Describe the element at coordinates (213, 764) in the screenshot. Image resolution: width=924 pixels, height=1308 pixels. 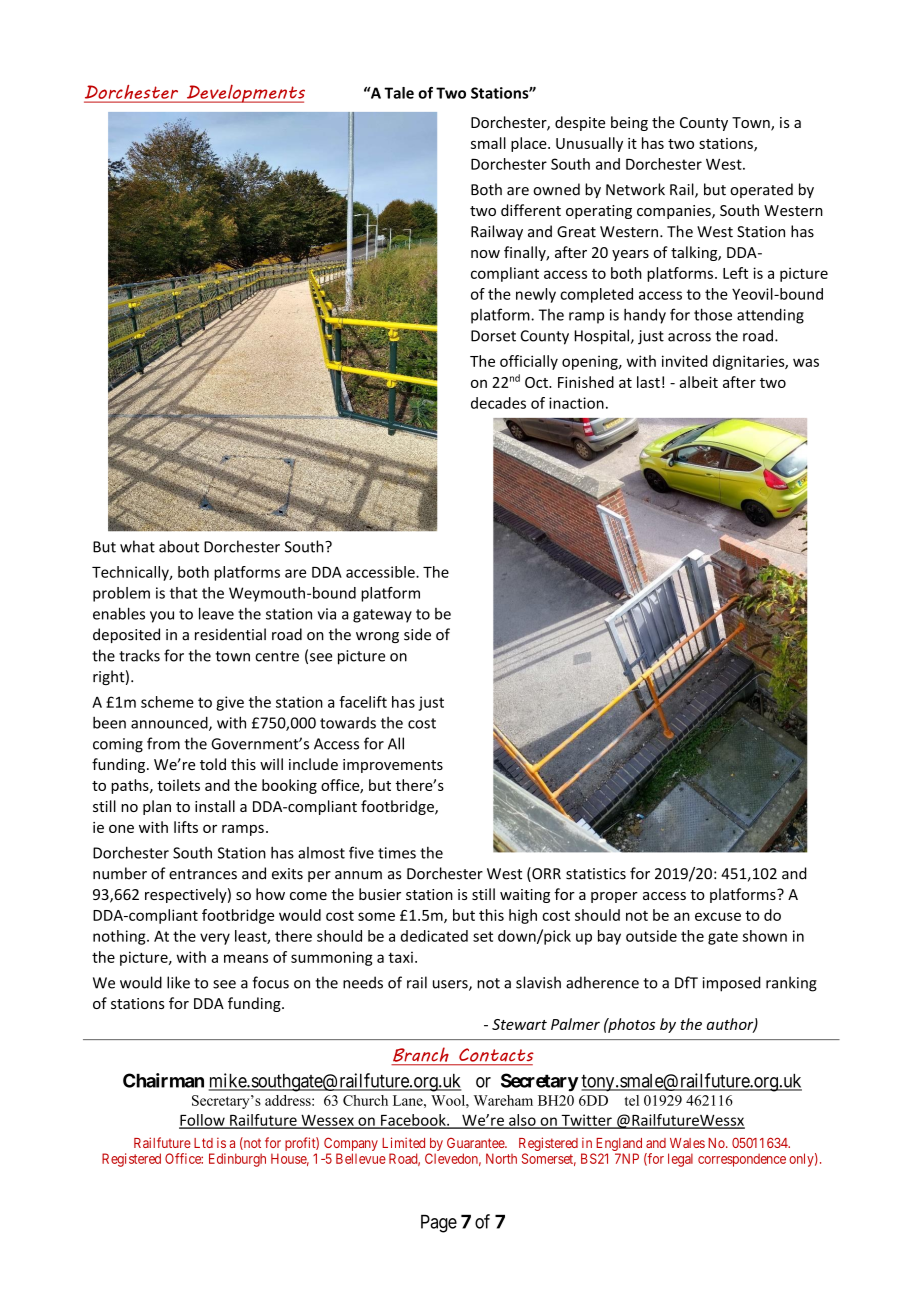
I see `told` at that location.
